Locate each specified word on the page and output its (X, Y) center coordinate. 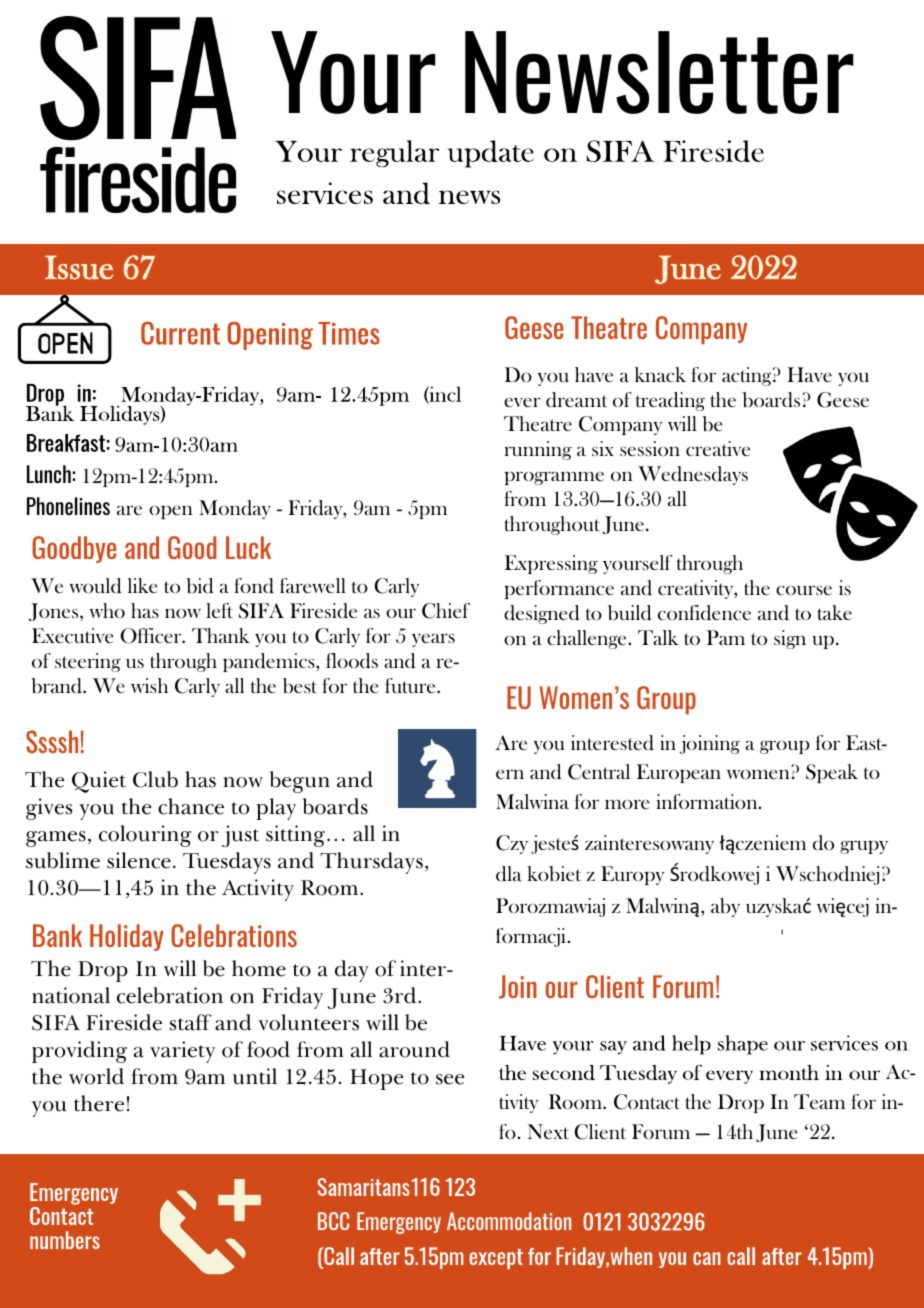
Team (819, 1101)
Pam (726, 637)
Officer (152, 636)
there (99, 1103)
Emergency (399, 1223)
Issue (79, 268)
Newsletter (659, 72)
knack (660, 374)
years (433, 640)
